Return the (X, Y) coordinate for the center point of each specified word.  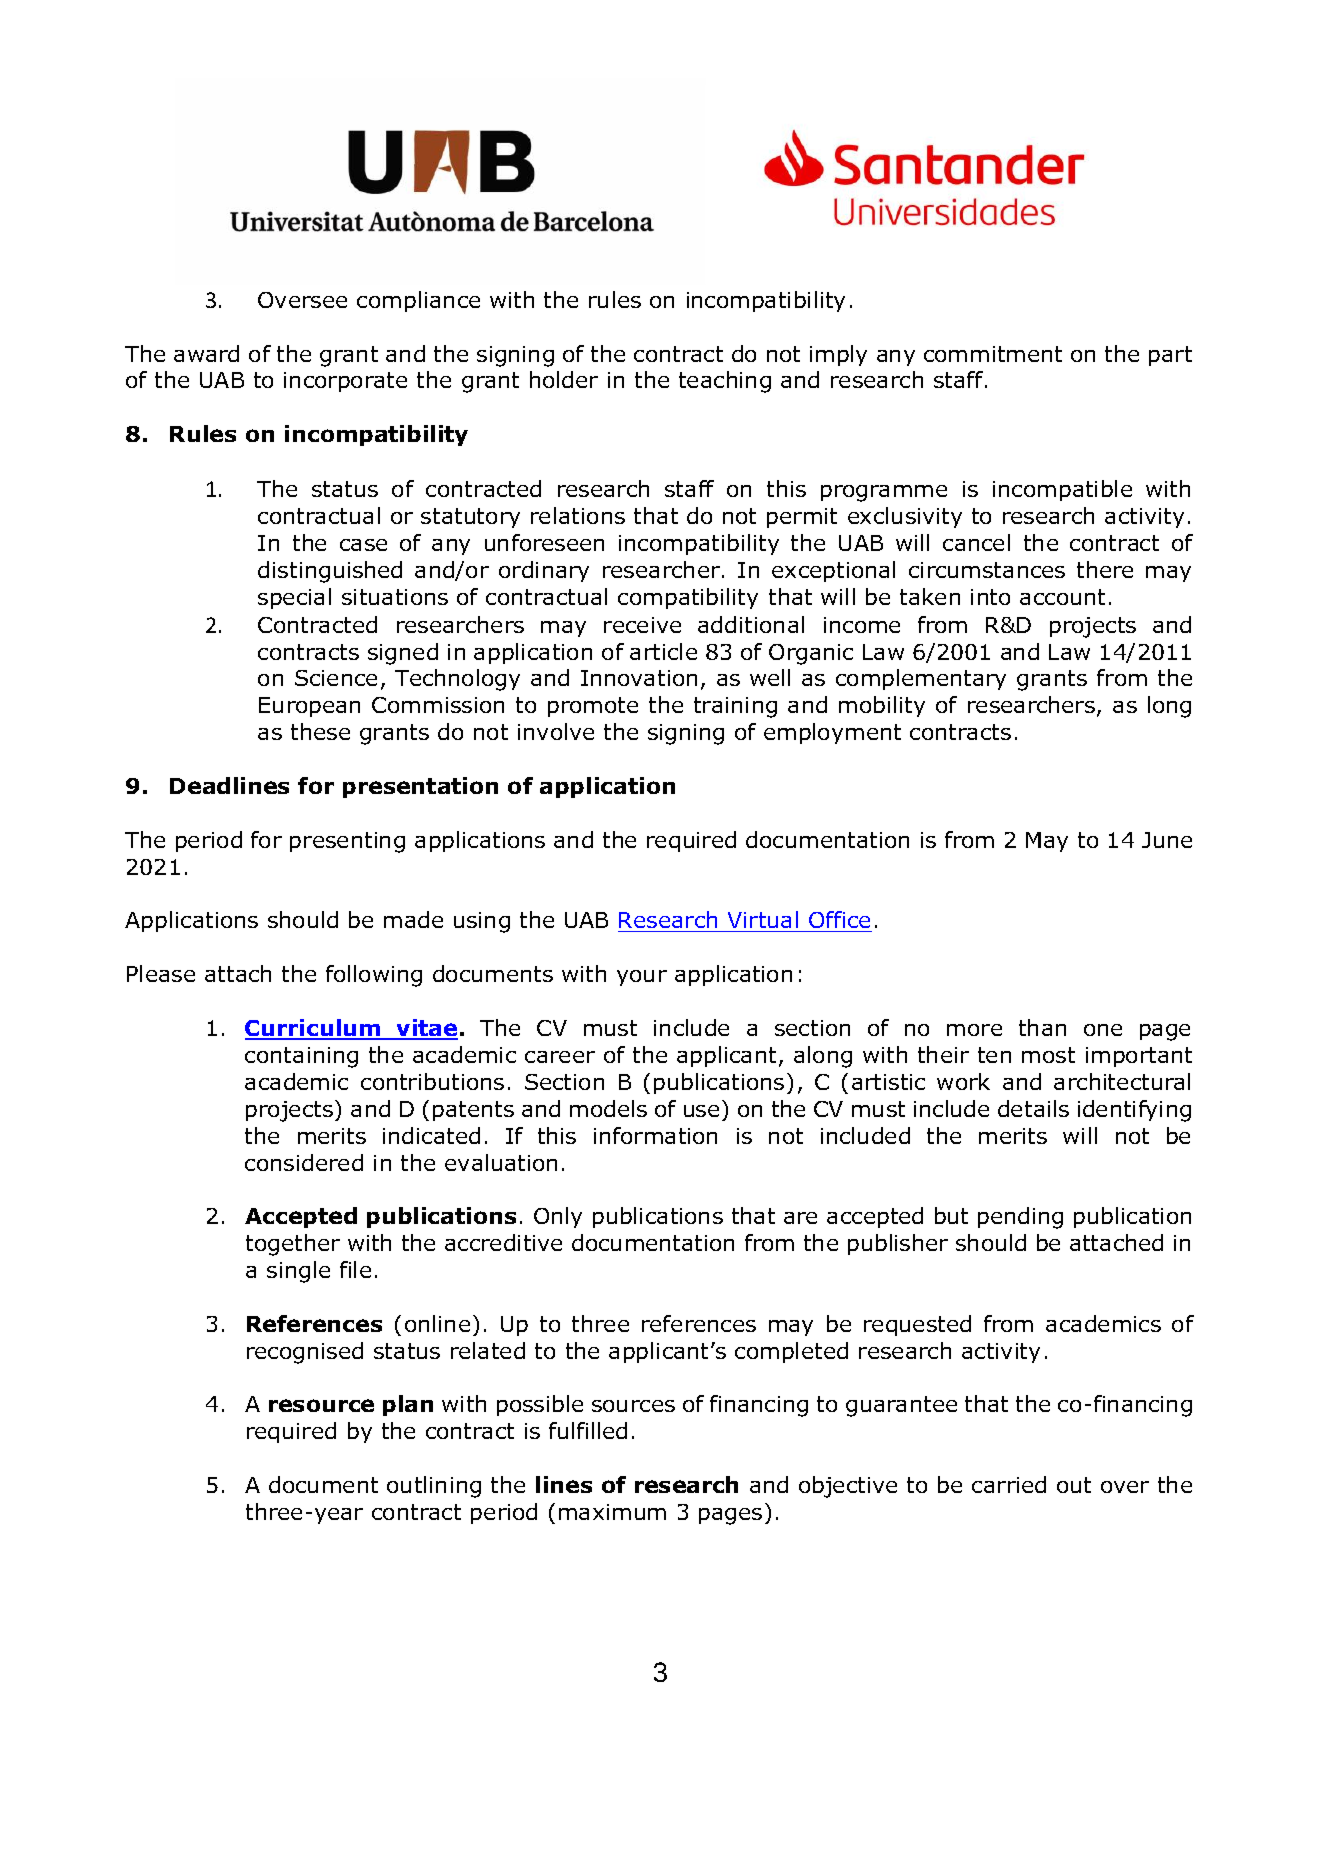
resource (321, 1405)
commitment (993, 354)
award (206, 353)
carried (1009, 1484)
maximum (612, 1512)
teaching (725, 382)
